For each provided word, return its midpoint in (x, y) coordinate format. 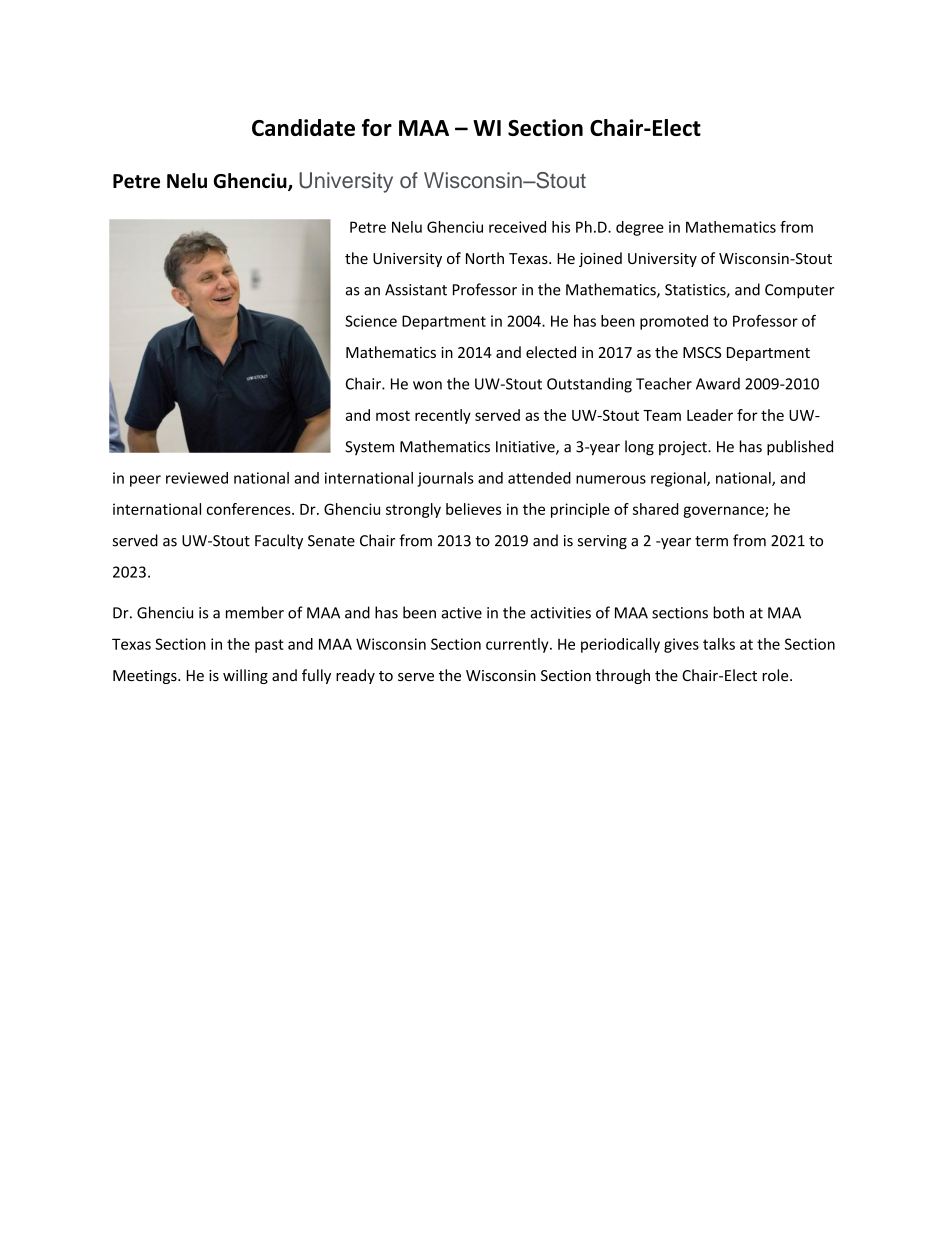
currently (518, 645)
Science (371, 321)
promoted (674, 322)
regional (679, 479)
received (517, 227)
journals (445, 479)
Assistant (416, 290)
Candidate (303, 127)
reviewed (197, 478)
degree (640, 228)
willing (245, 676)
